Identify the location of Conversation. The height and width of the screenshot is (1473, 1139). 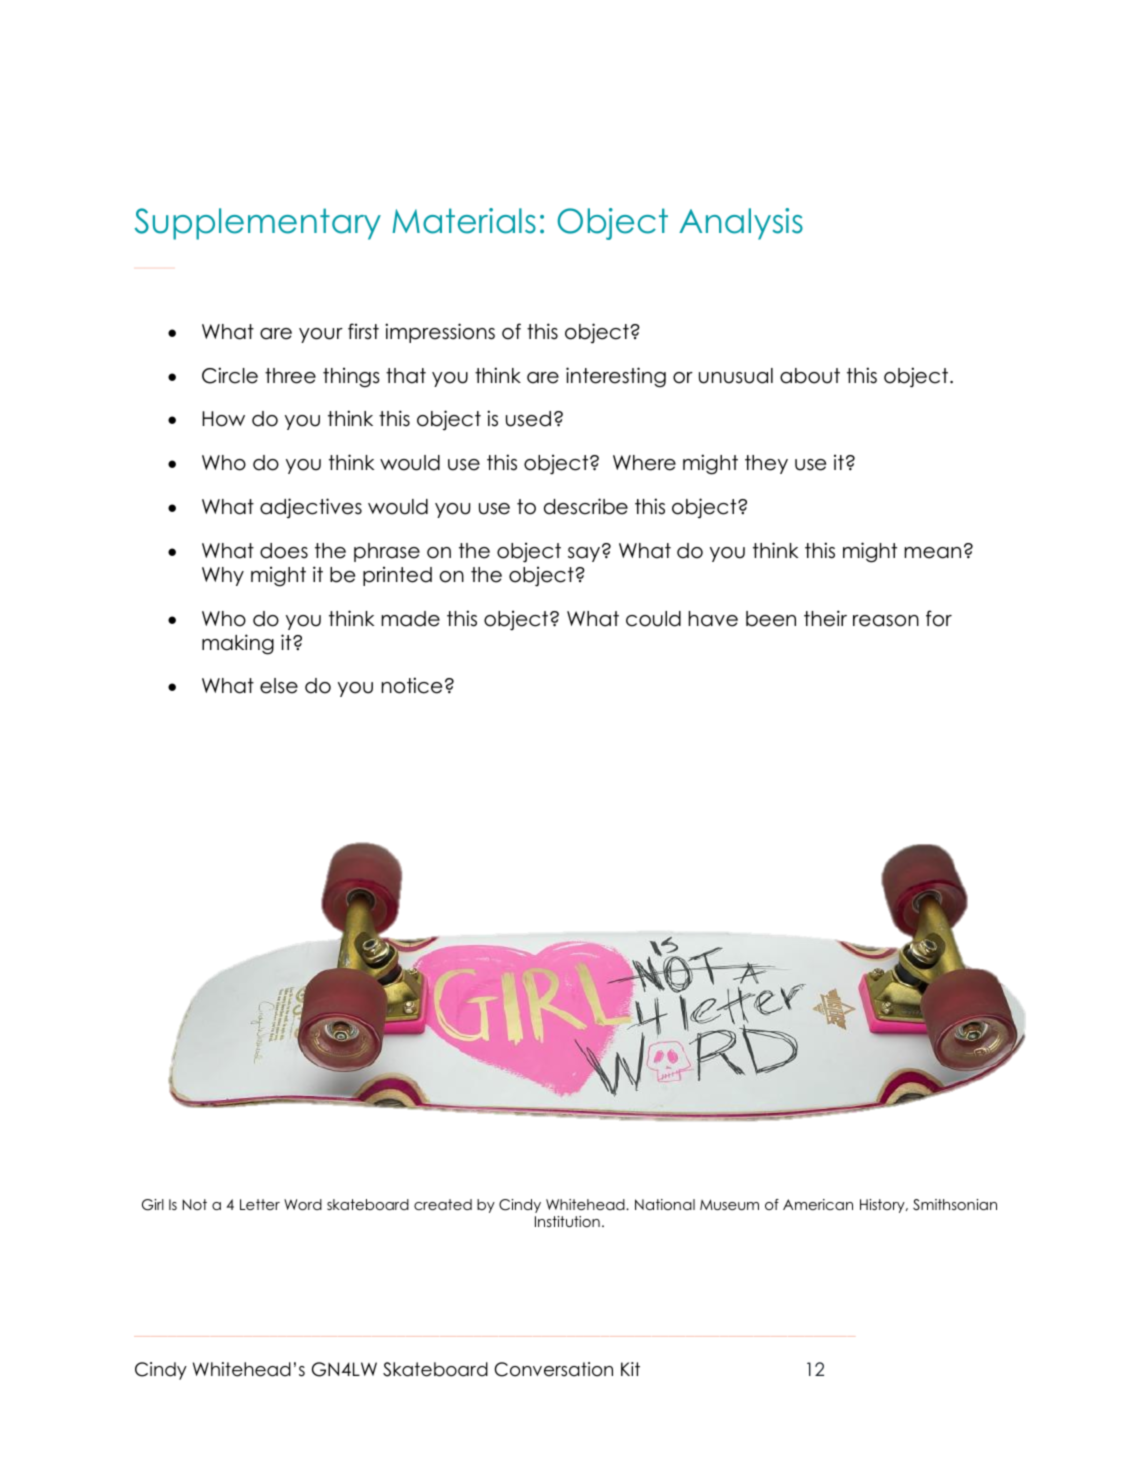
(553, 1369).
